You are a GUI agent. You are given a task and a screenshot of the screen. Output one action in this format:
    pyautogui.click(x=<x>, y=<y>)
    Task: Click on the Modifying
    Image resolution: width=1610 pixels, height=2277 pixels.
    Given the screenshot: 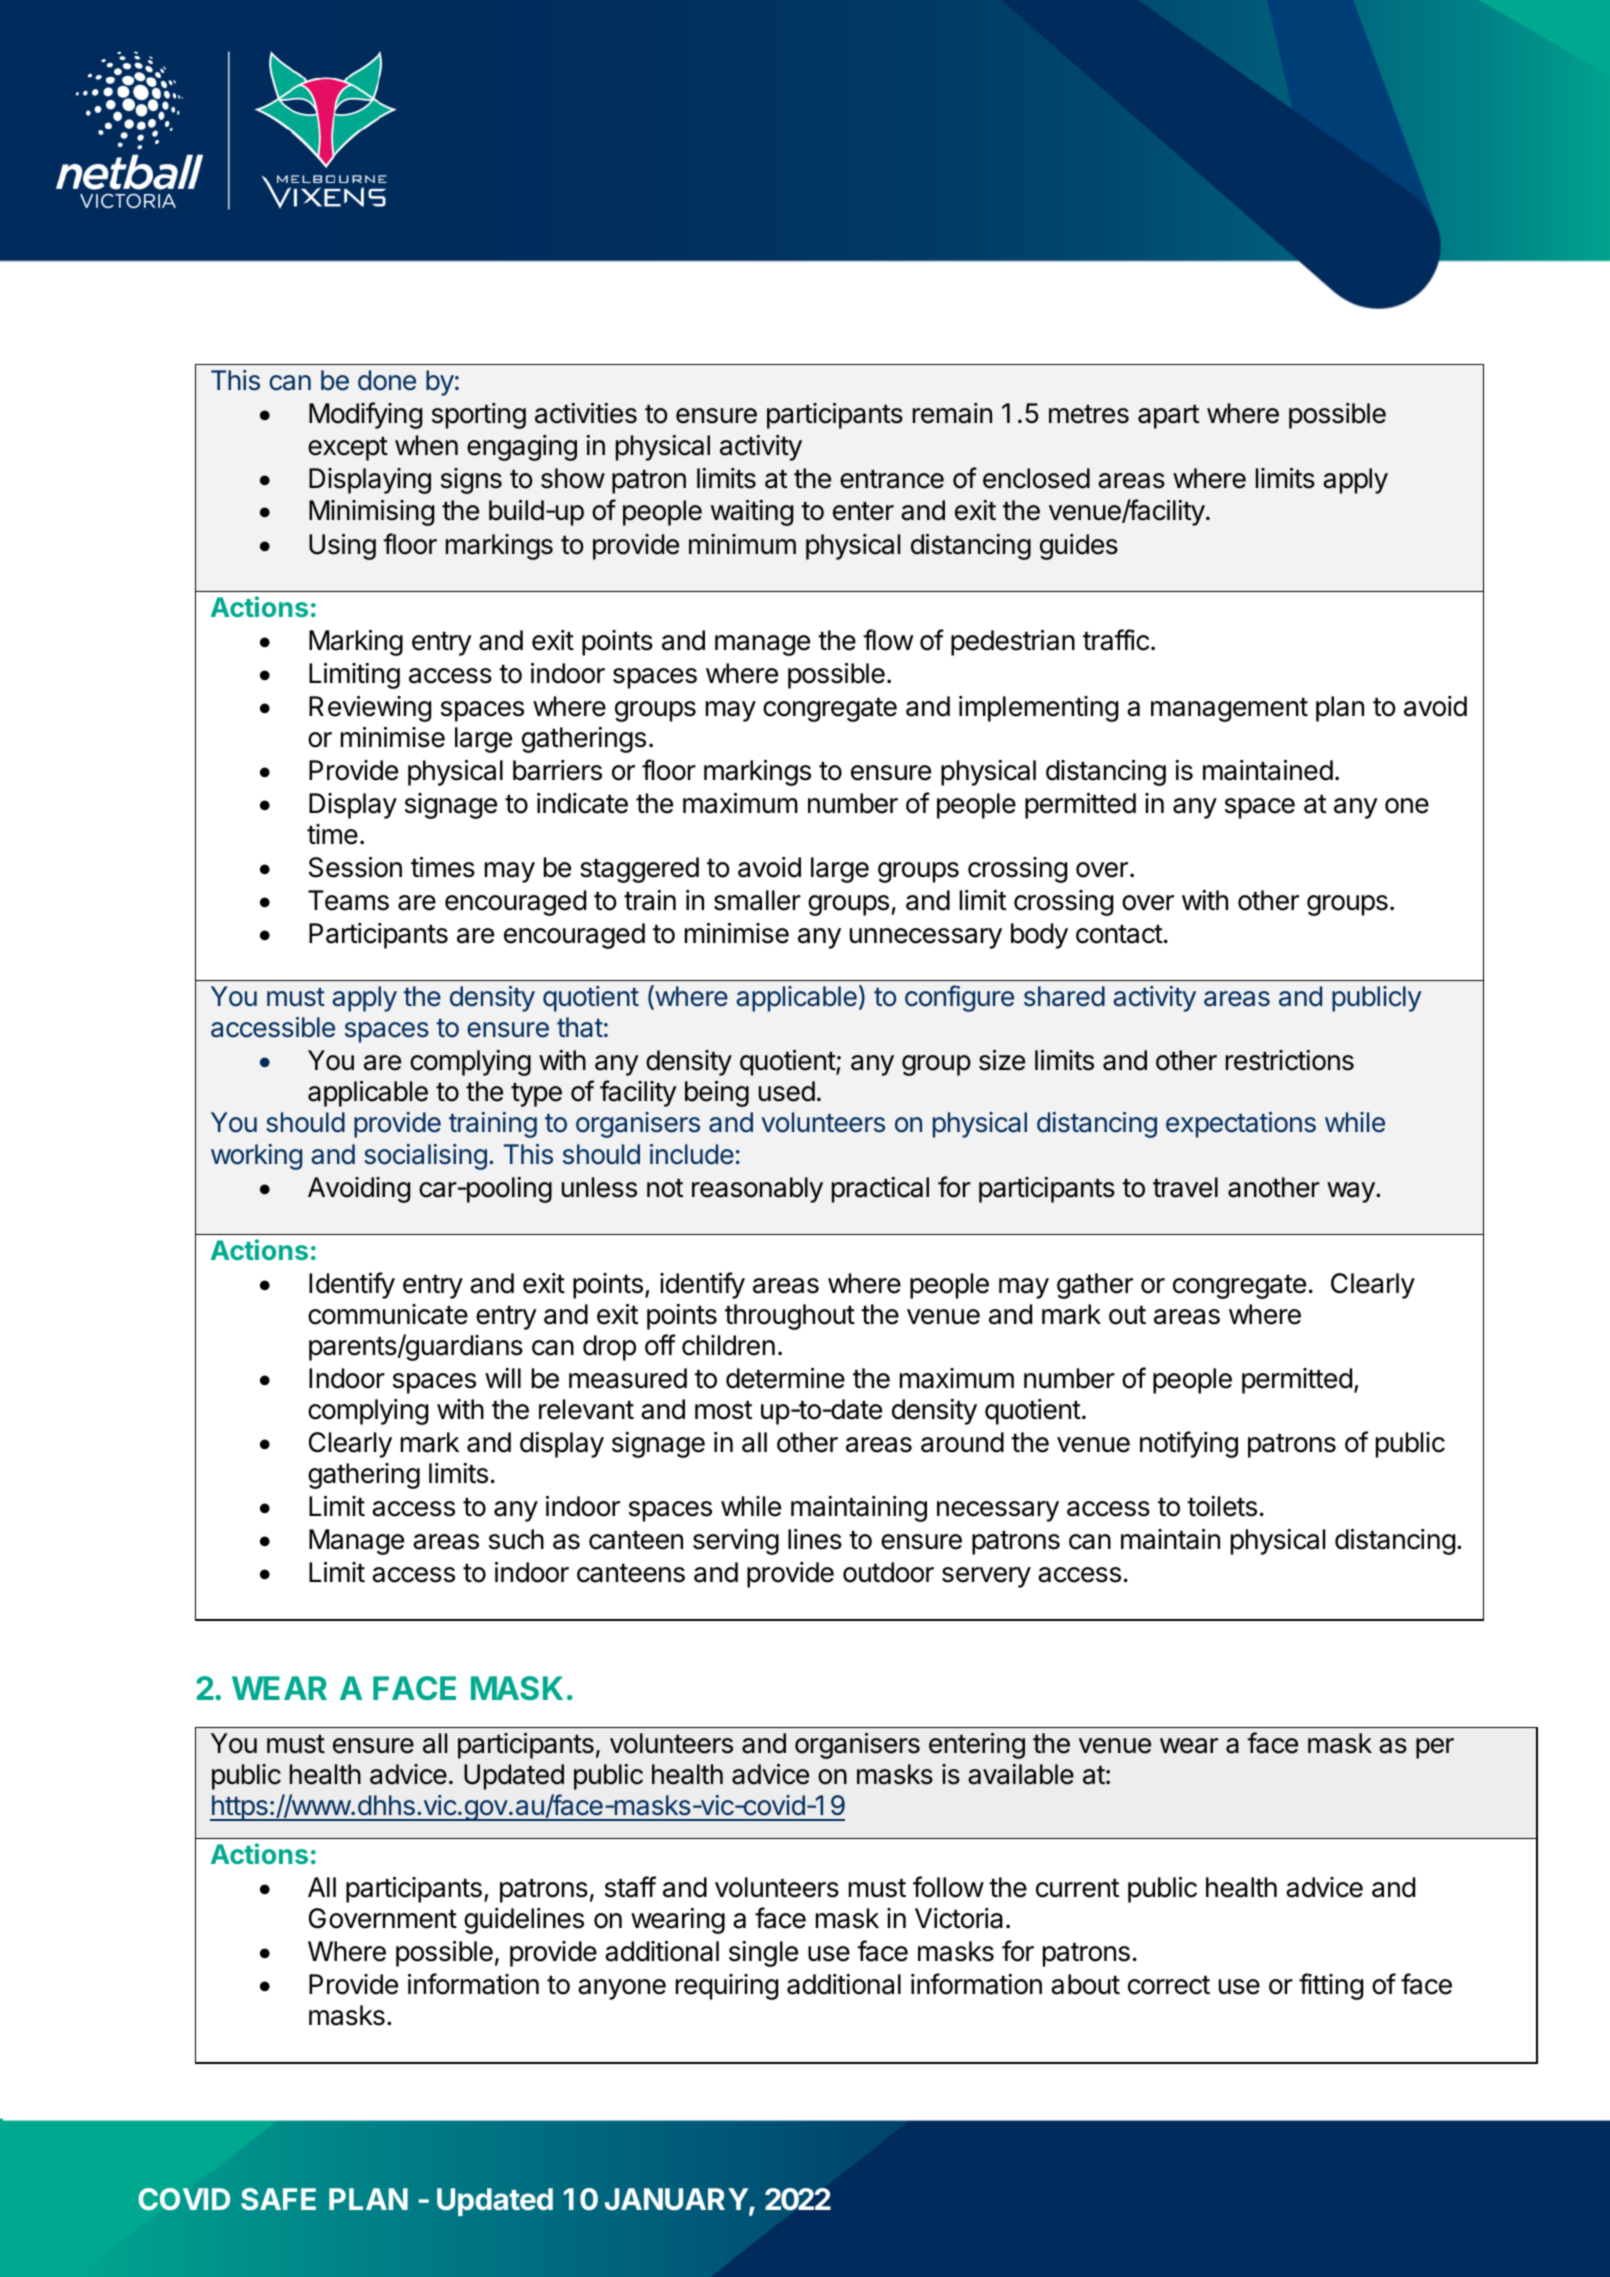 What is the action you would take?
    pyautogui.click(x=365, y=415)
